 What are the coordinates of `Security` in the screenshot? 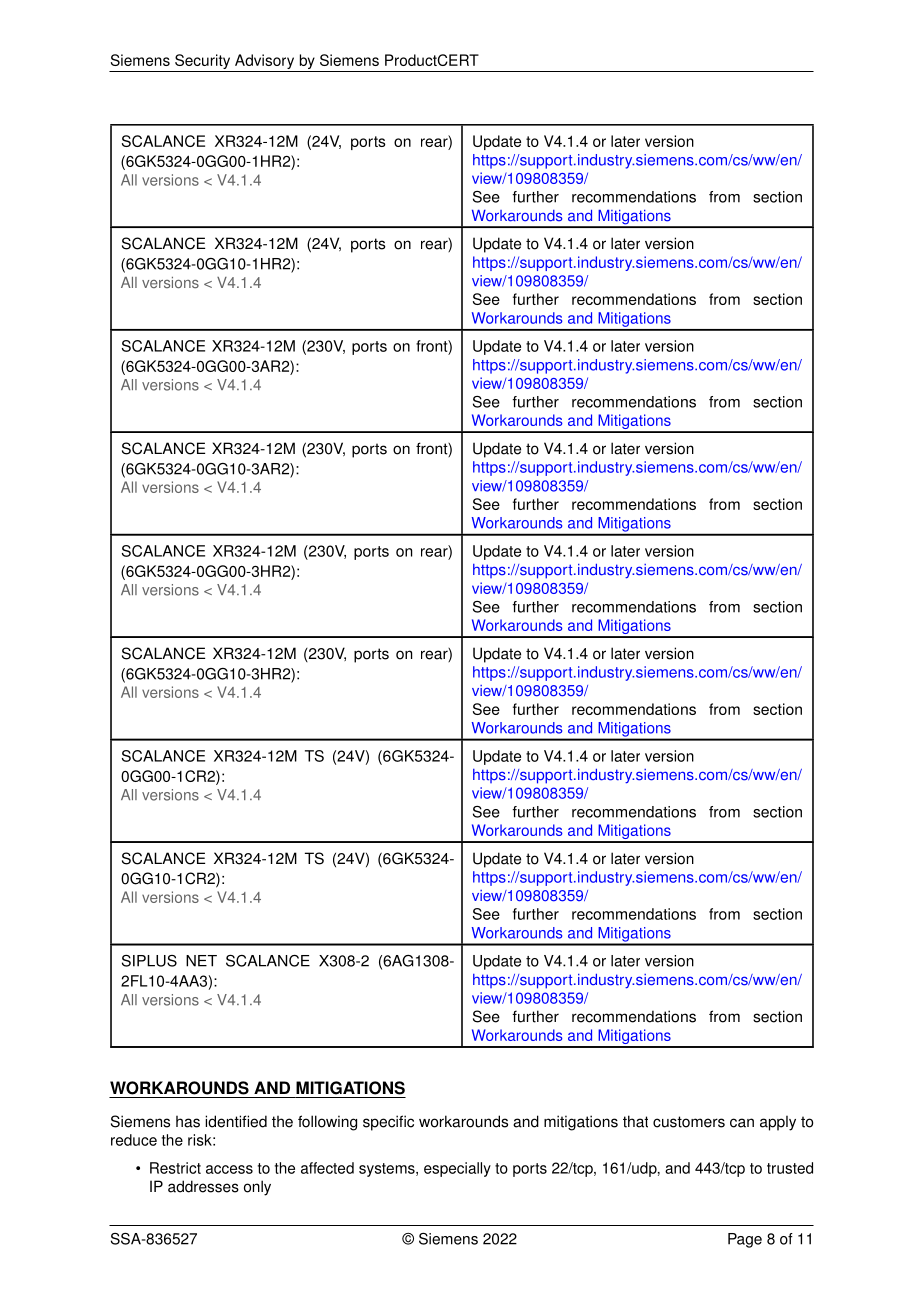 It's located at (203, 63).
